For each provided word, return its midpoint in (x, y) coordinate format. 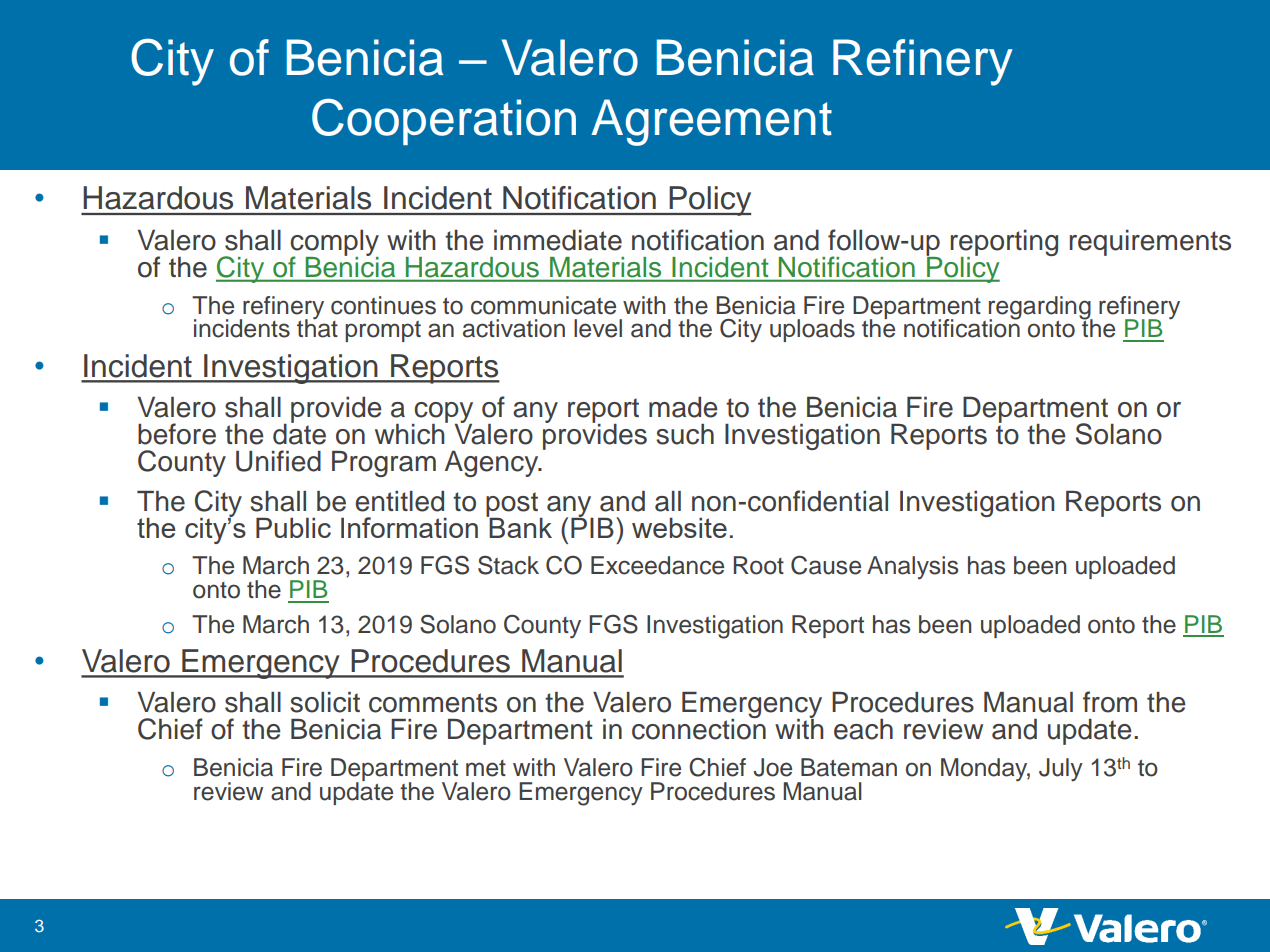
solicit (325, 702)
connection (699, 728)
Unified (278, 461)
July (1061, 770)
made (683, 407)
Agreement (711, 122)
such (685, 434)
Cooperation (444, 121)
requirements (1150, 242)
